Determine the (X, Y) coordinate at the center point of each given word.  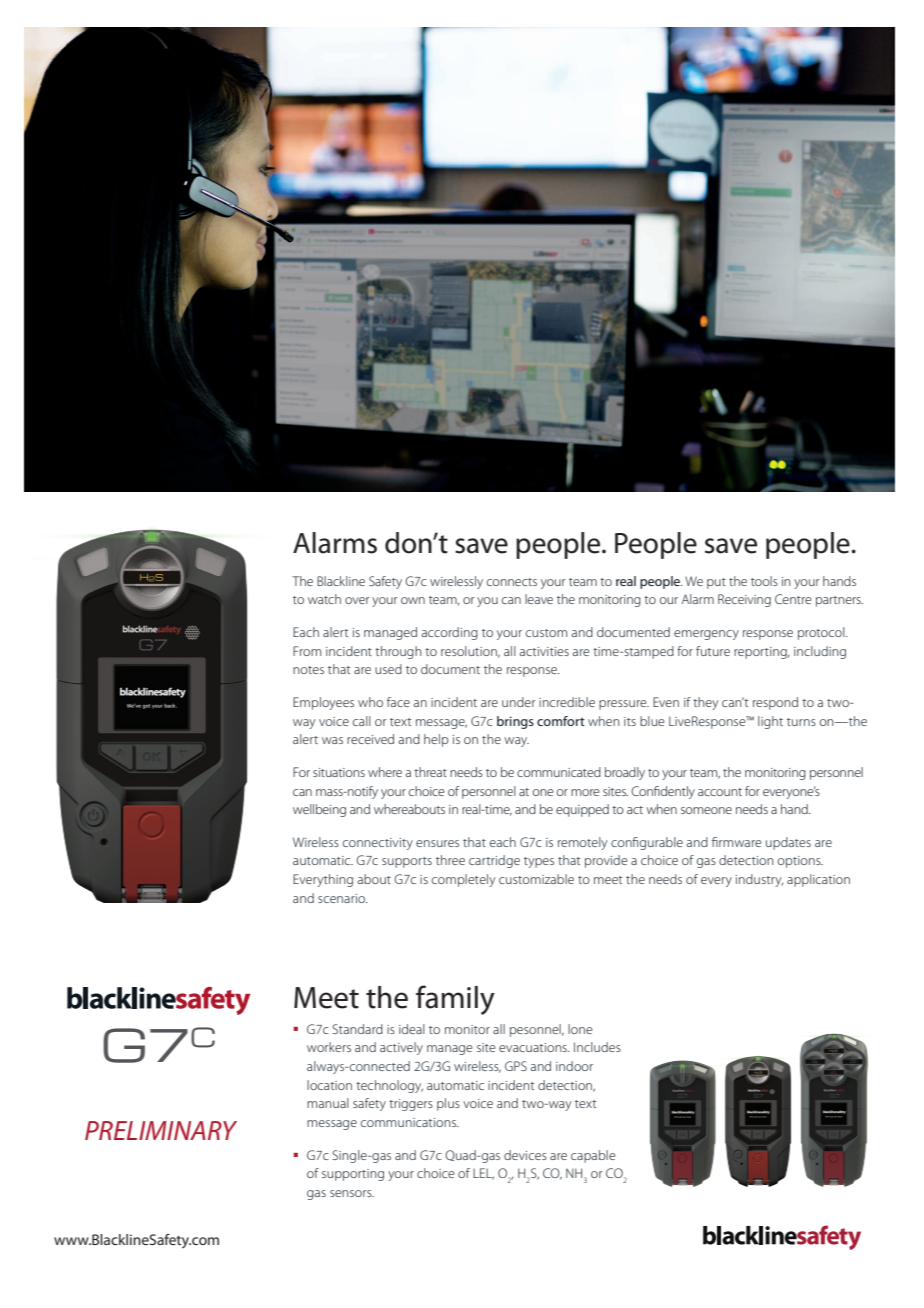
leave (539, 599)
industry (759, 880)
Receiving (744, 600)
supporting (353, 1175)
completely (463, 880)
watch (324, 599)
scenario (342, 898)
